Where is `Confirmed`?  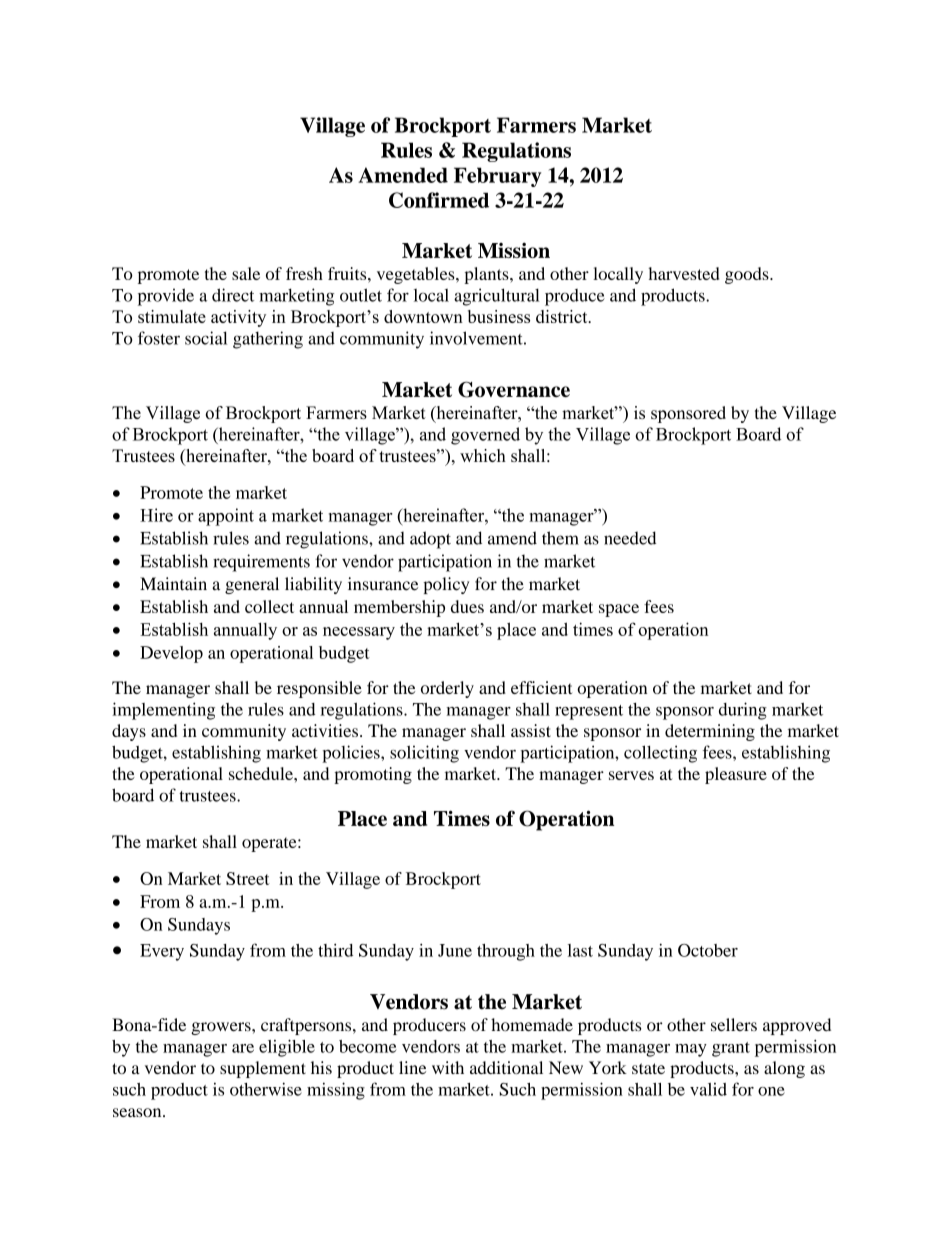
Confirmed is located at coordinates (439, 200).
